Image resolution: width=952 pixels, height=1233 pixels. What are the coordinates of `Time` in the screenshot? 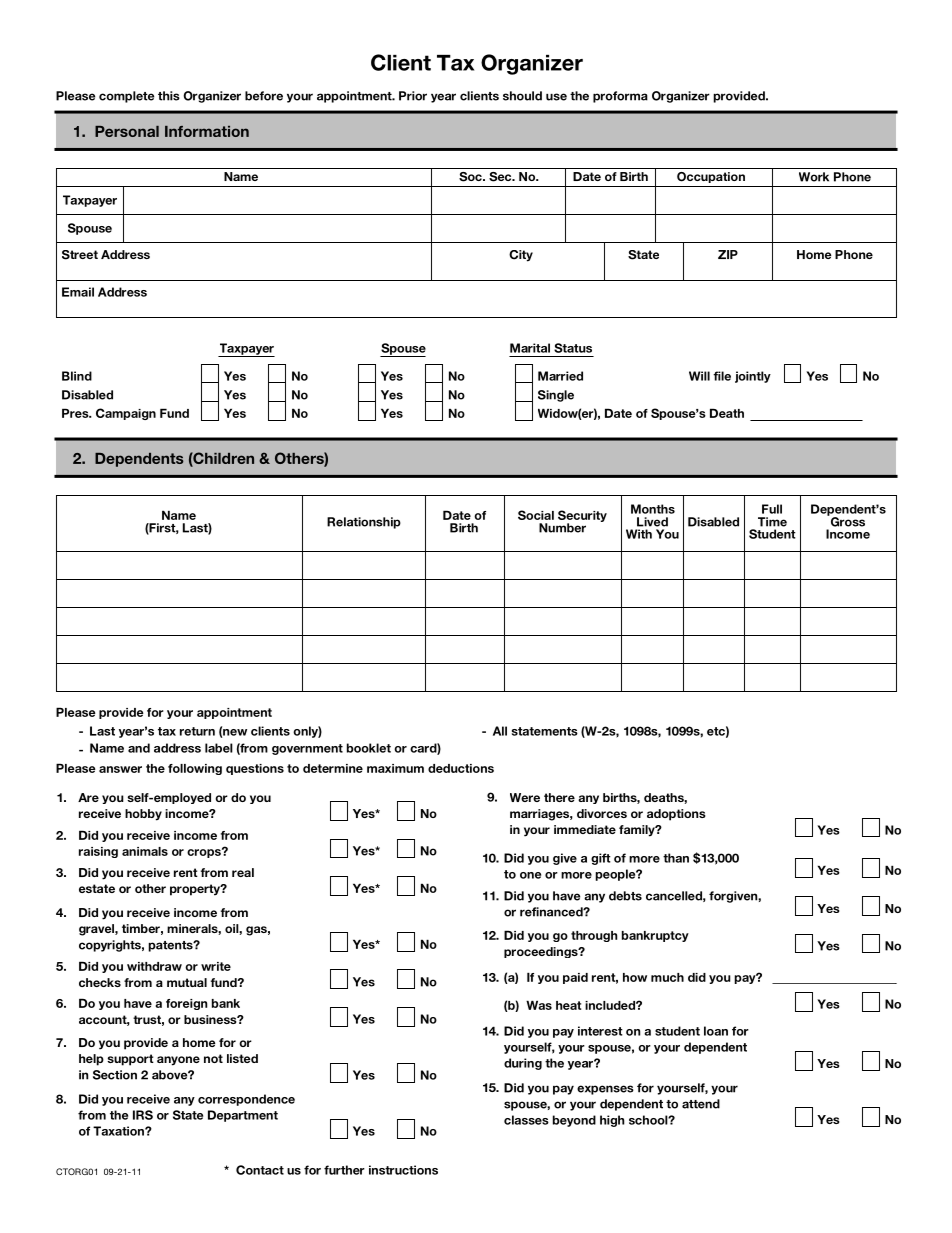 It's located at (772, 522).
